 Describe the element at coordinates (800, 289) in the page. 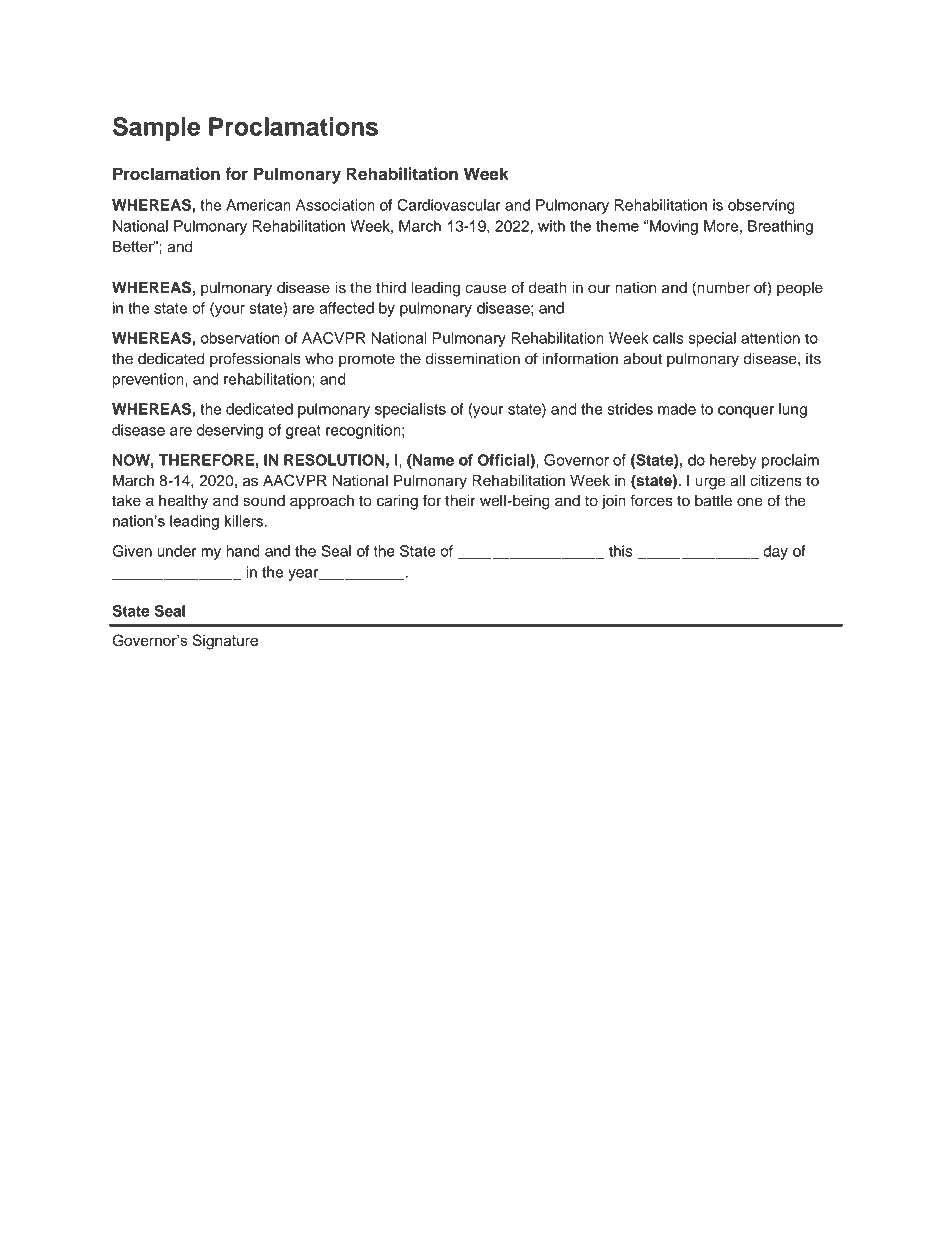

I see `people` at that location.
